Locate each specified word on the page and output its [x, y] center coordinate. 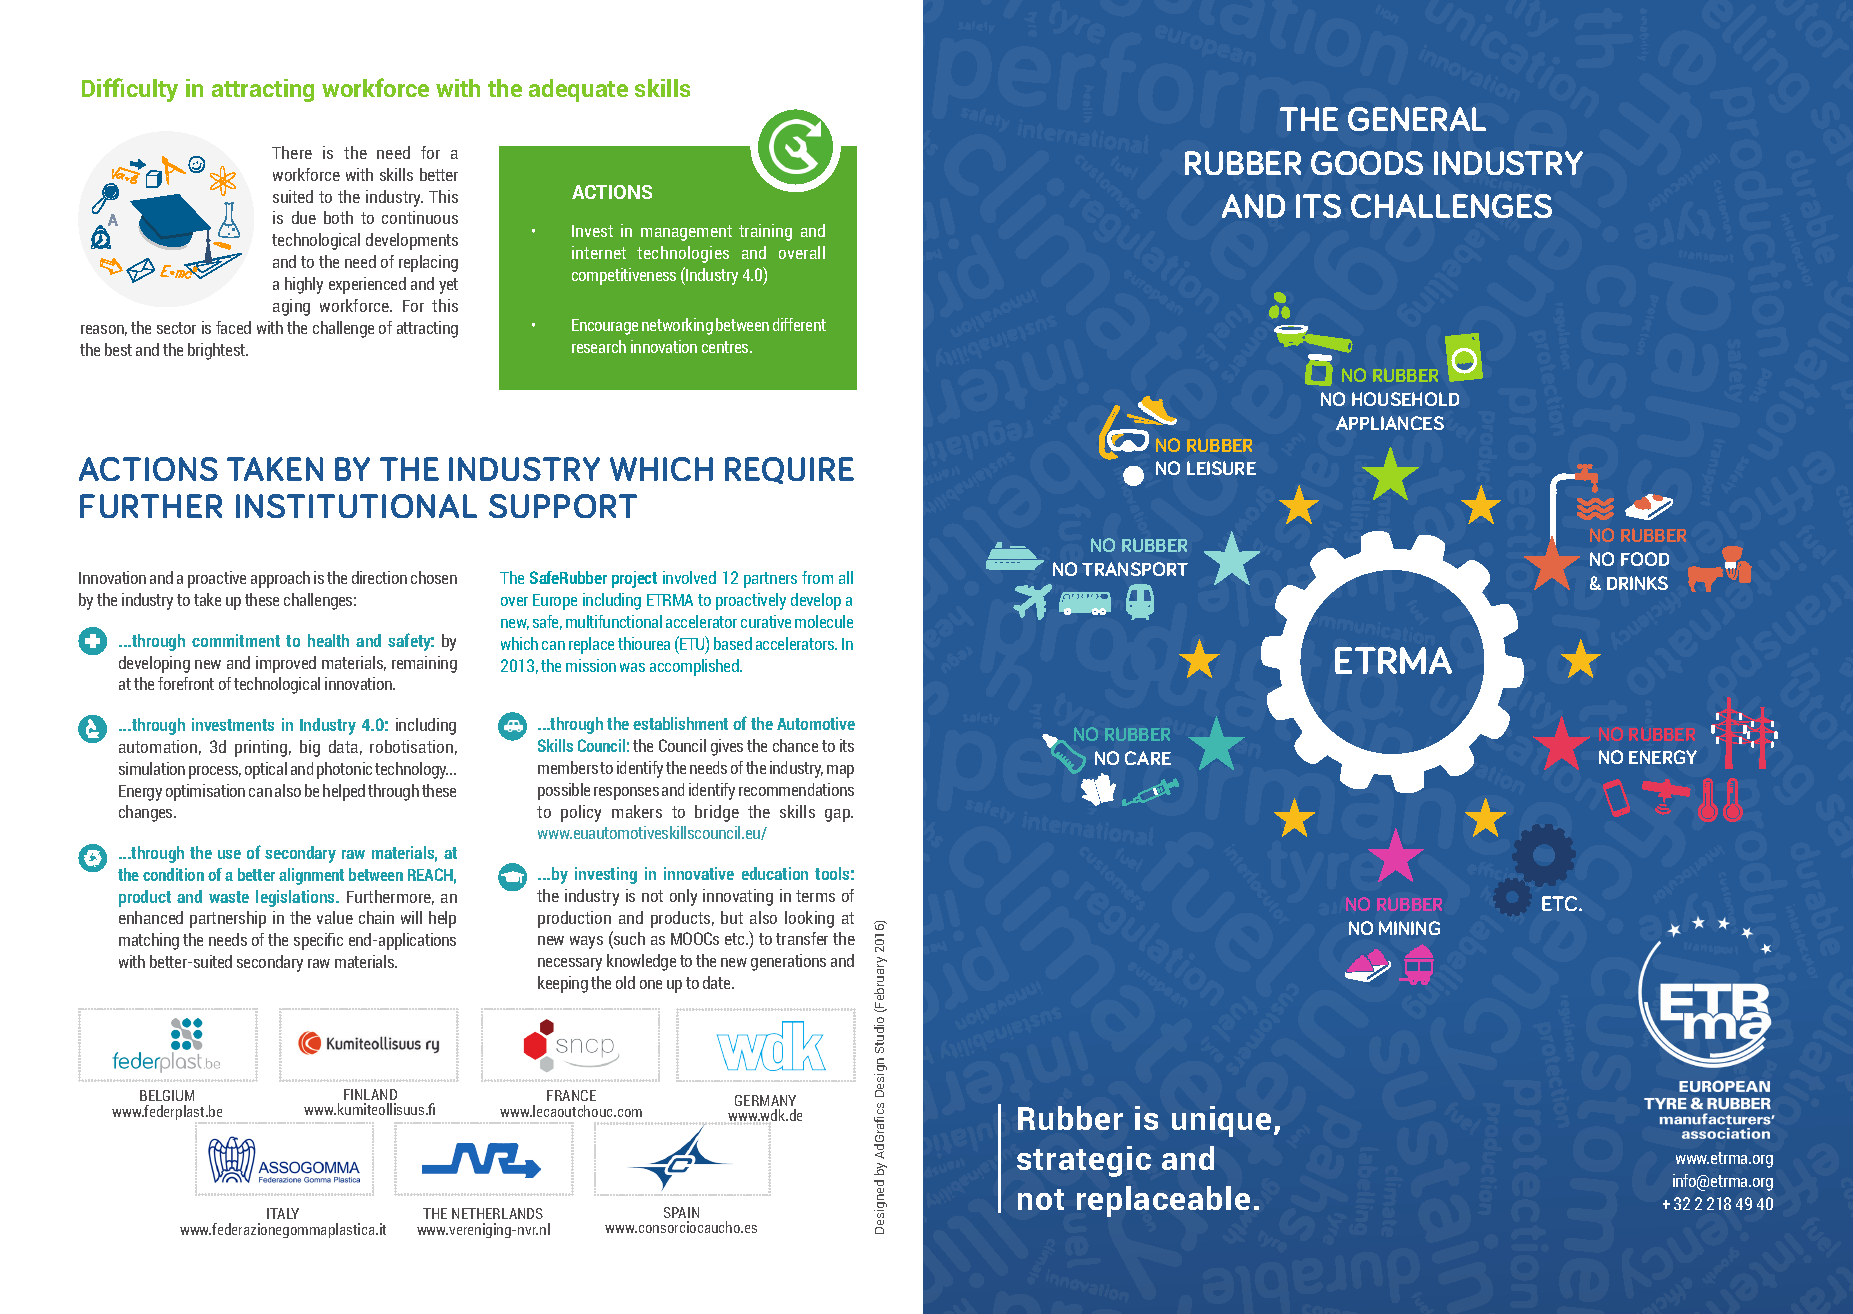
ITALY [283, 1213]
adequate [578, 90]
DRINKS [1637, 583]
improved [286, 664]
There [292, 152]
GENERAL [1417, 119]
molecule [824, 621]
